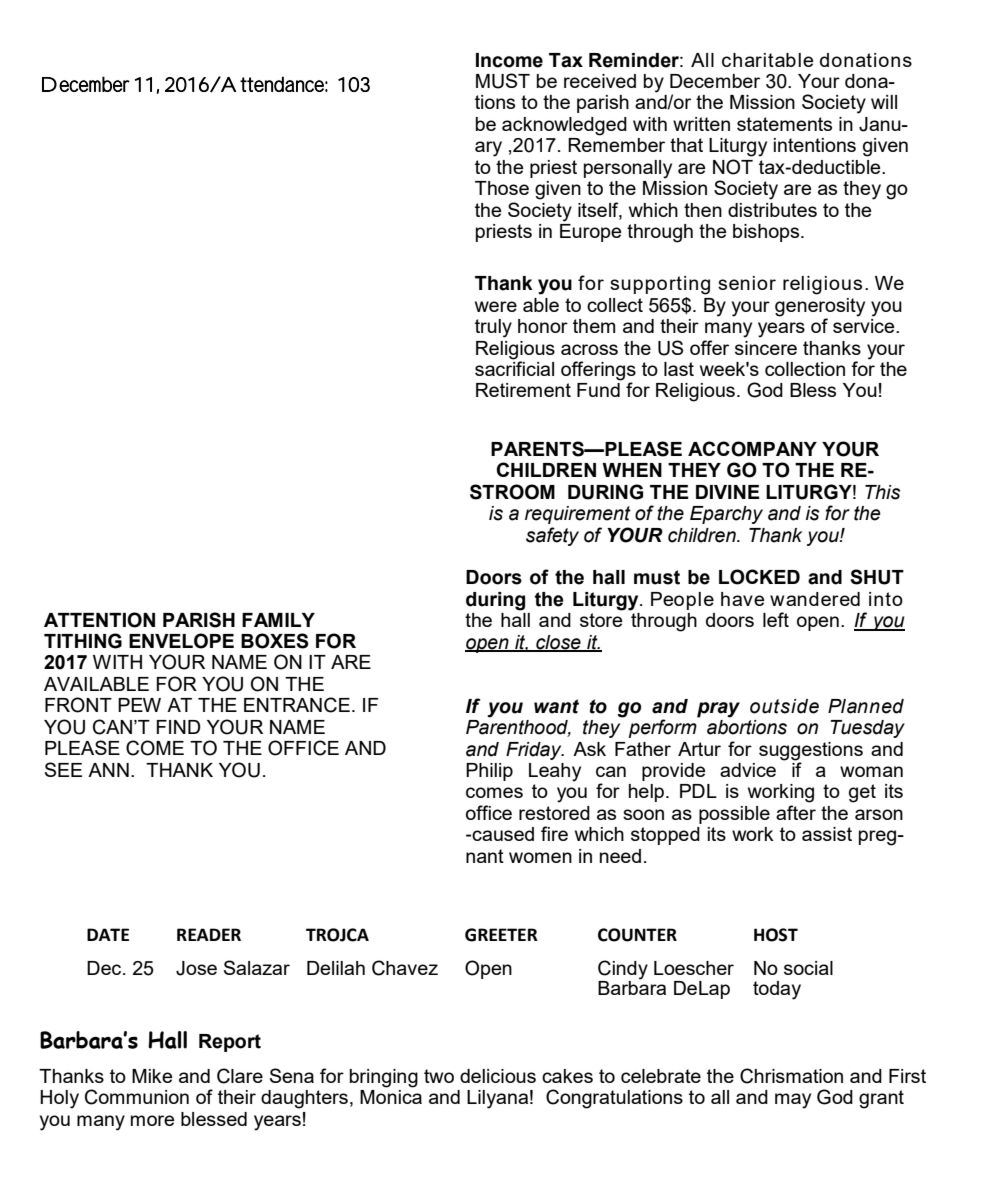 This screenshot has width=991, height=1204. Describe the element at coordinates (784, 124) in the screenshot. I see `statements` at that location.
